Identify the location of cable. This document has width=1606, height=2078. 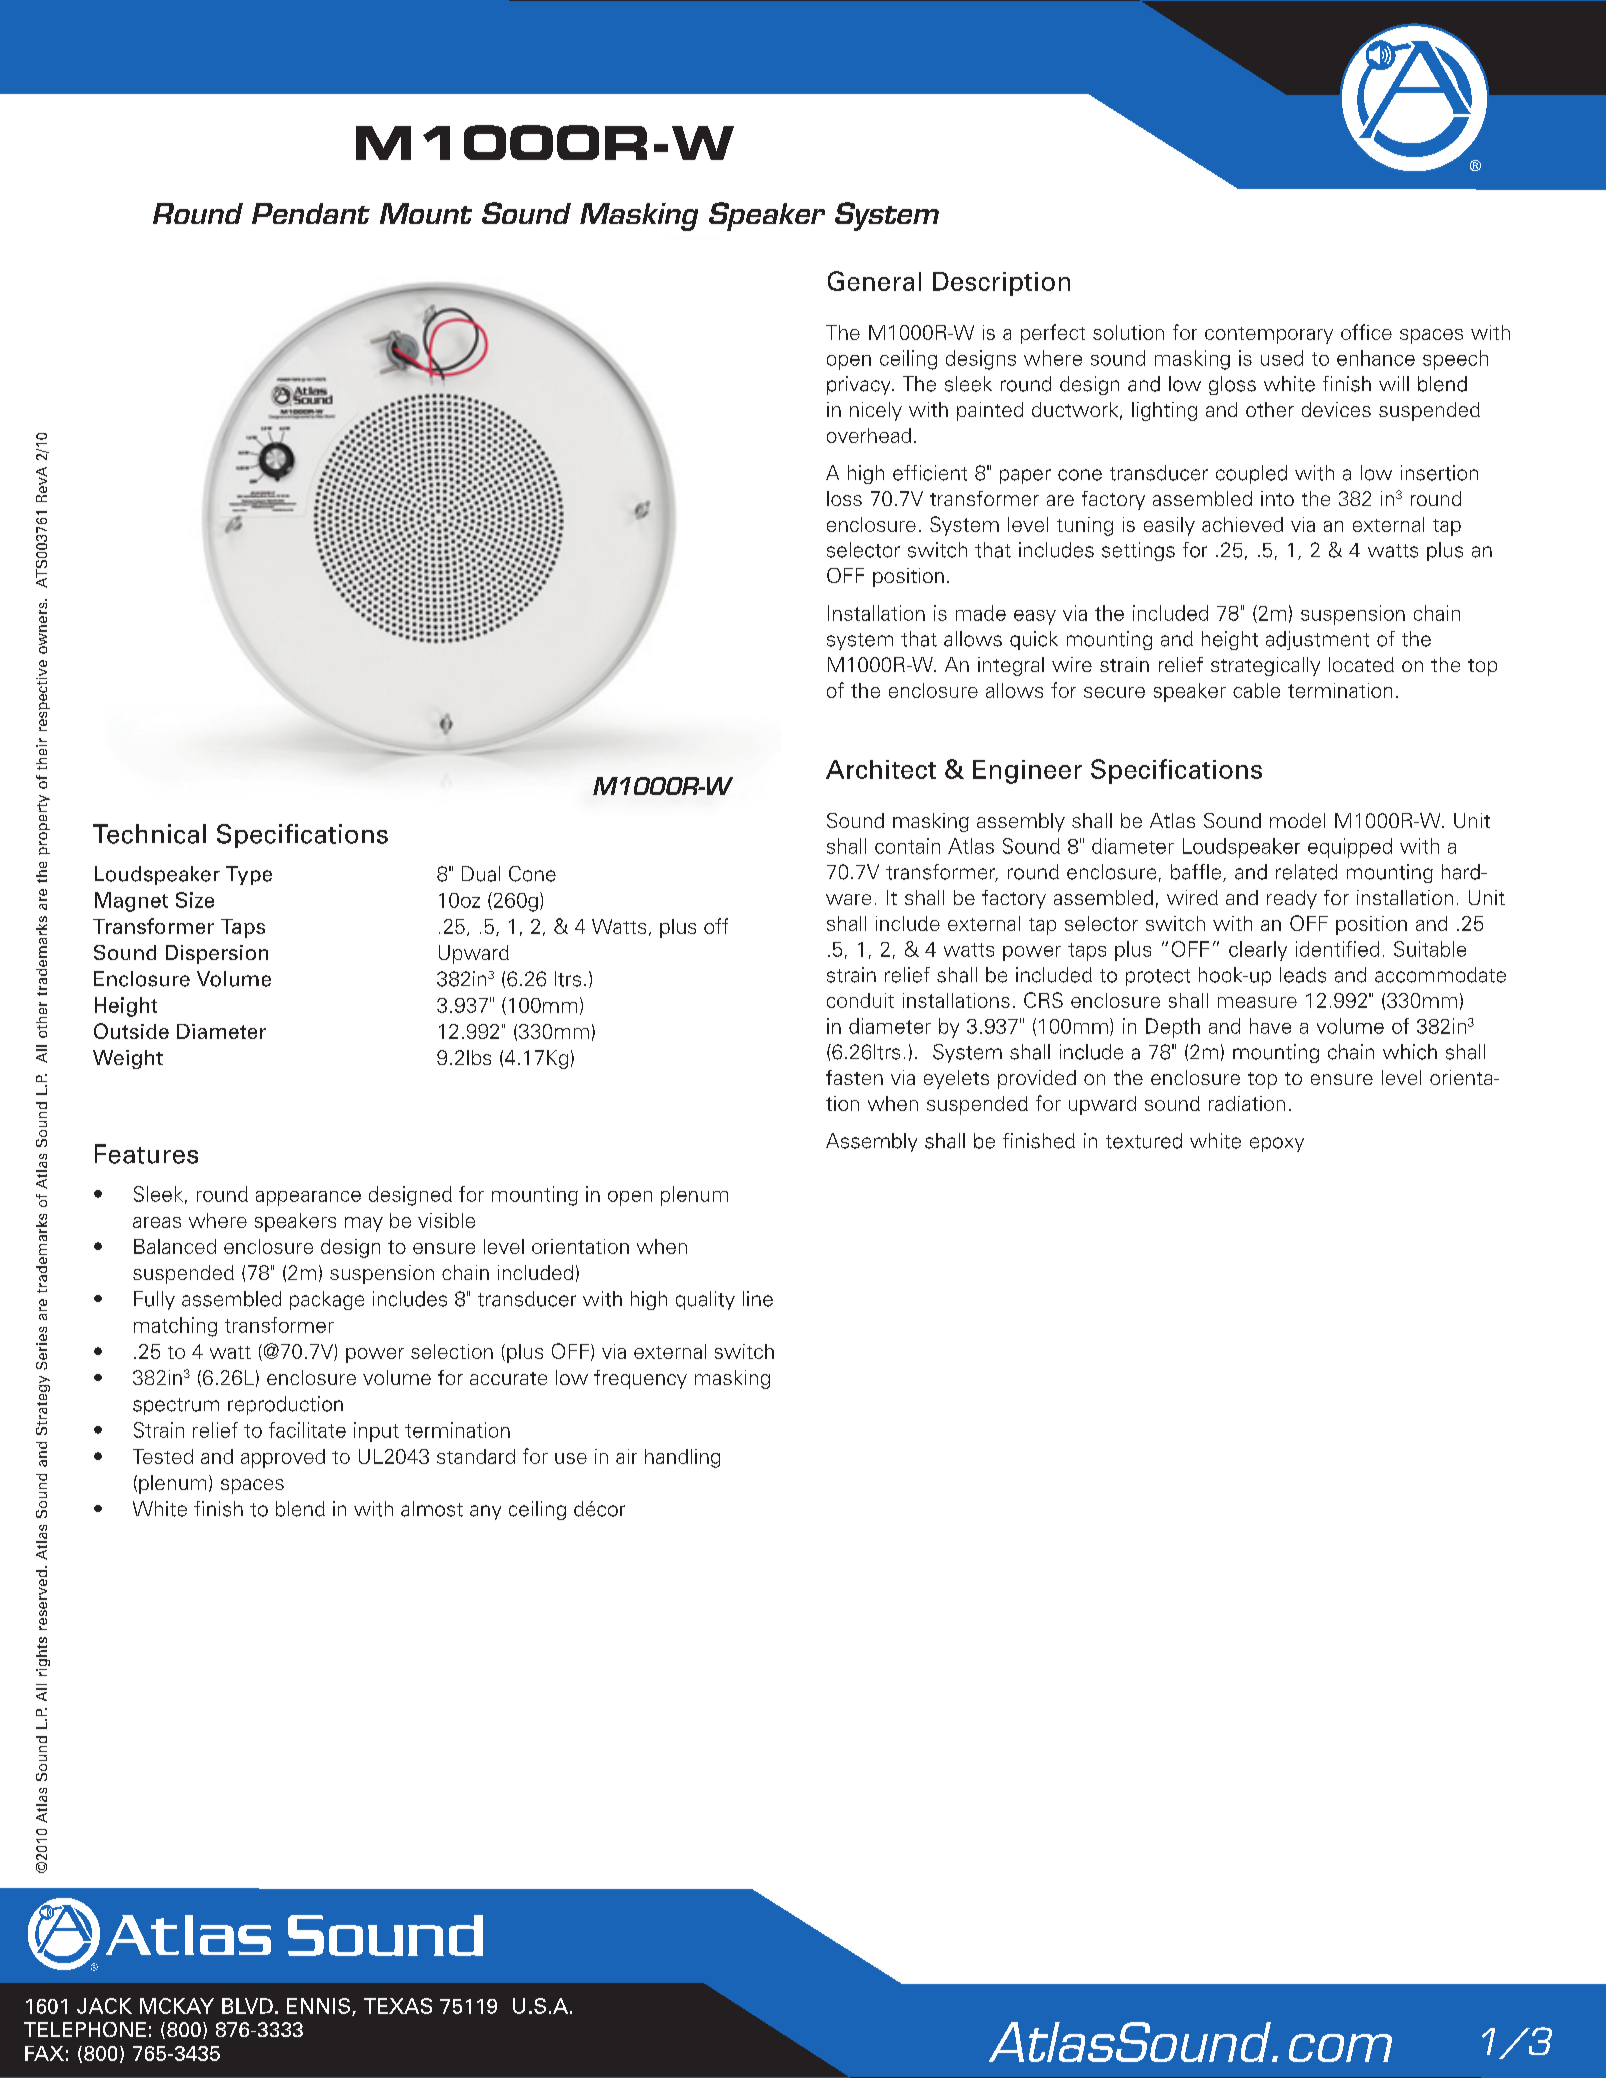
(1256, 690).
